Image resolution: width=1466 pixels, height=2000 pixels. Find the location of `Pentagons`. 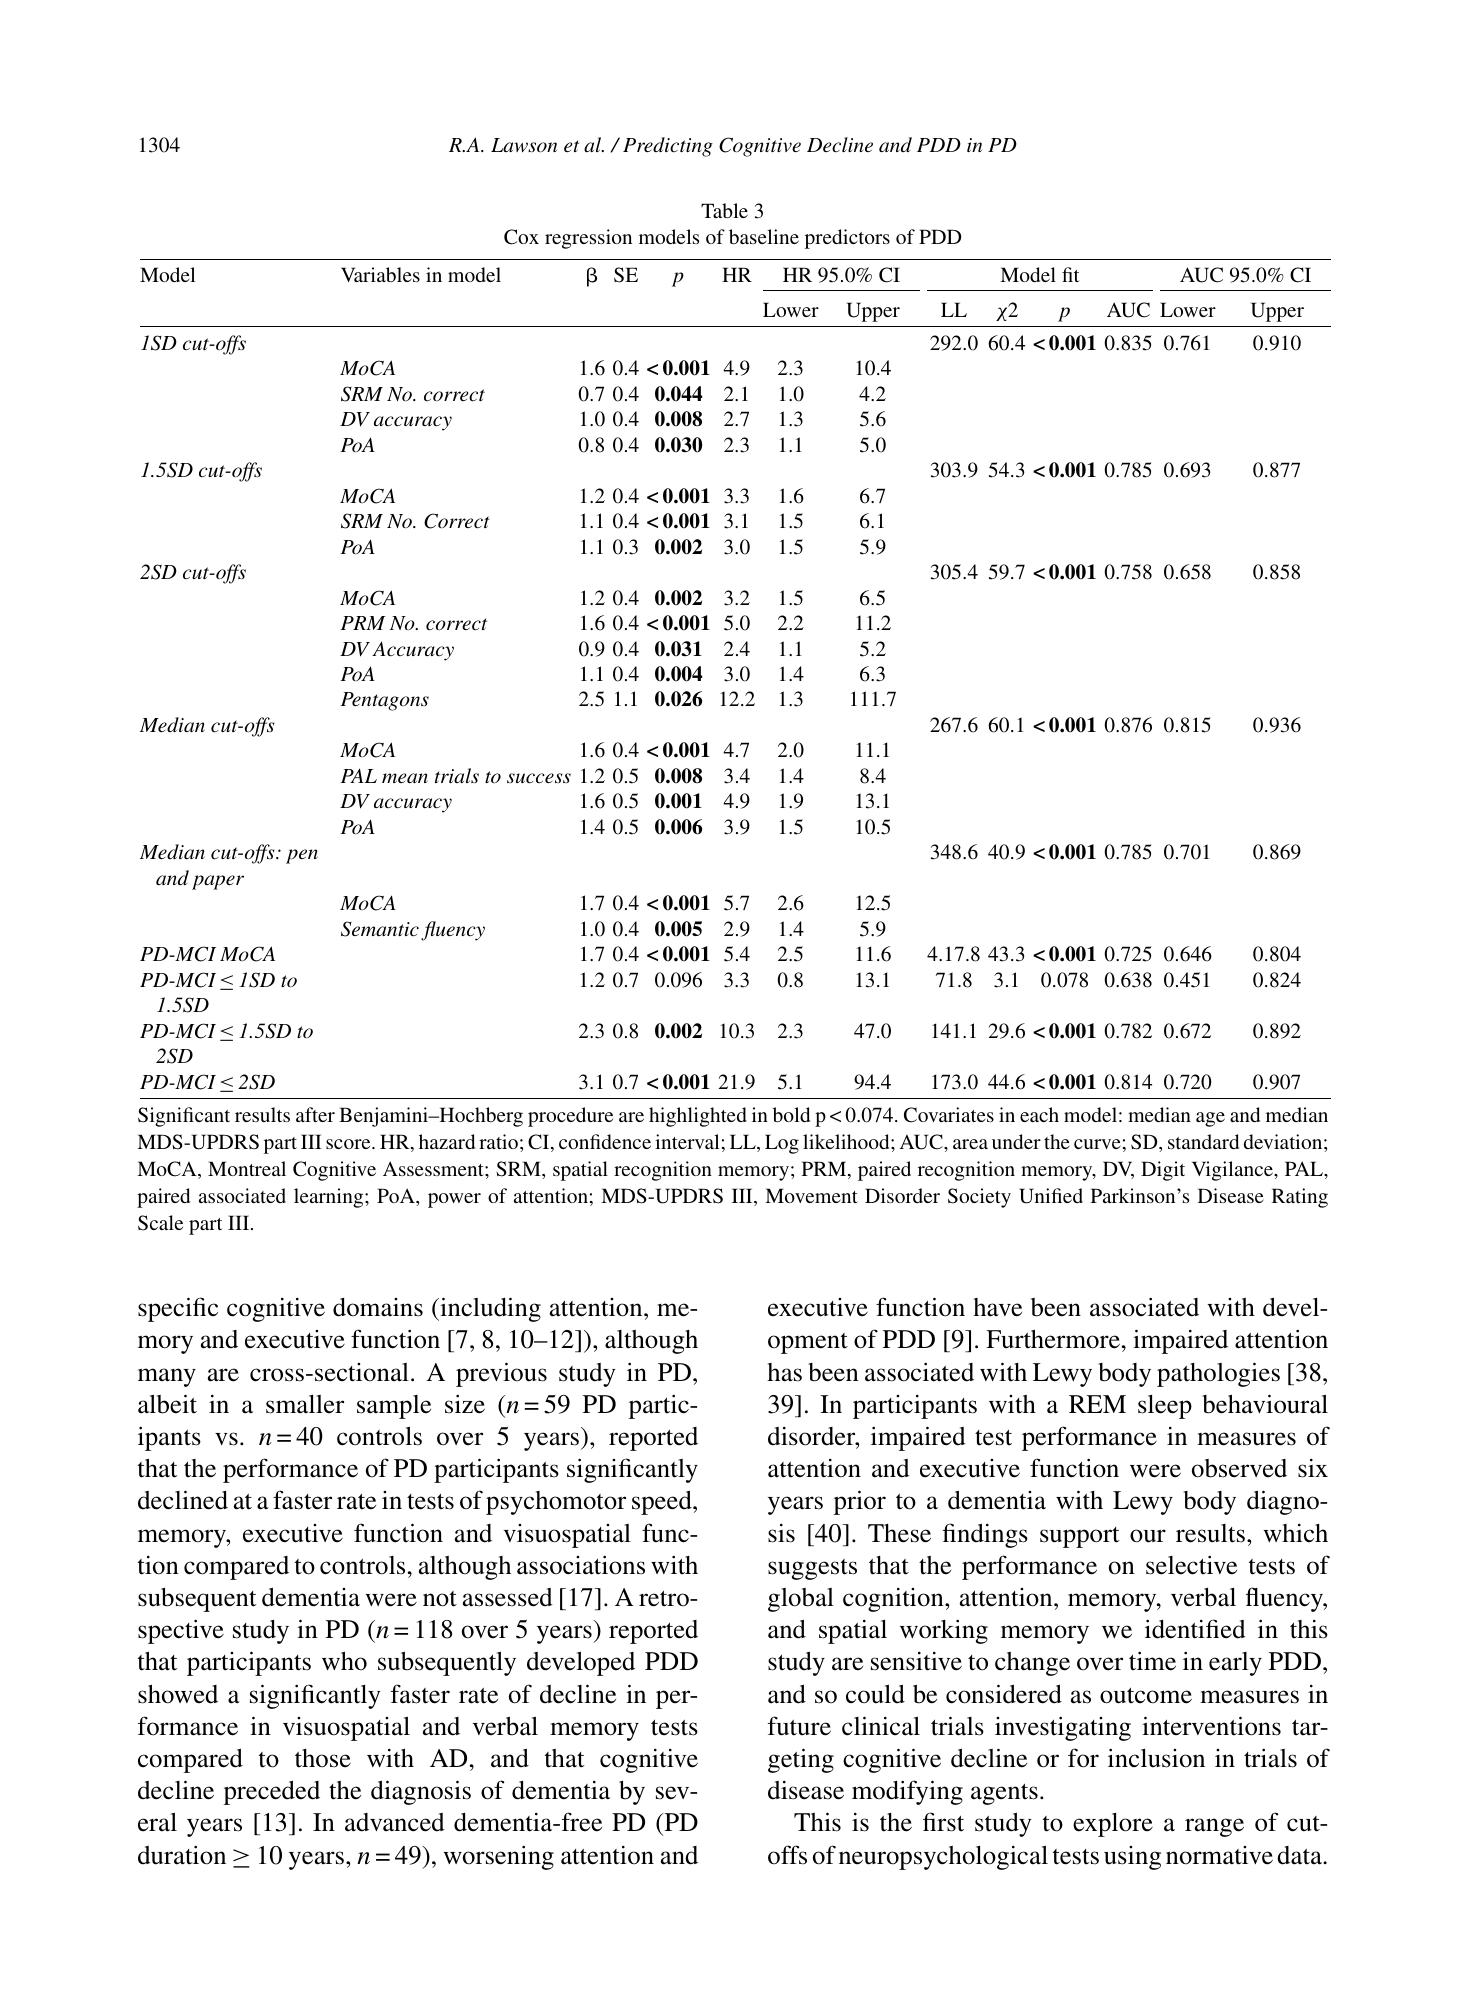

Pentagons is located at coordinates (384, 701).
